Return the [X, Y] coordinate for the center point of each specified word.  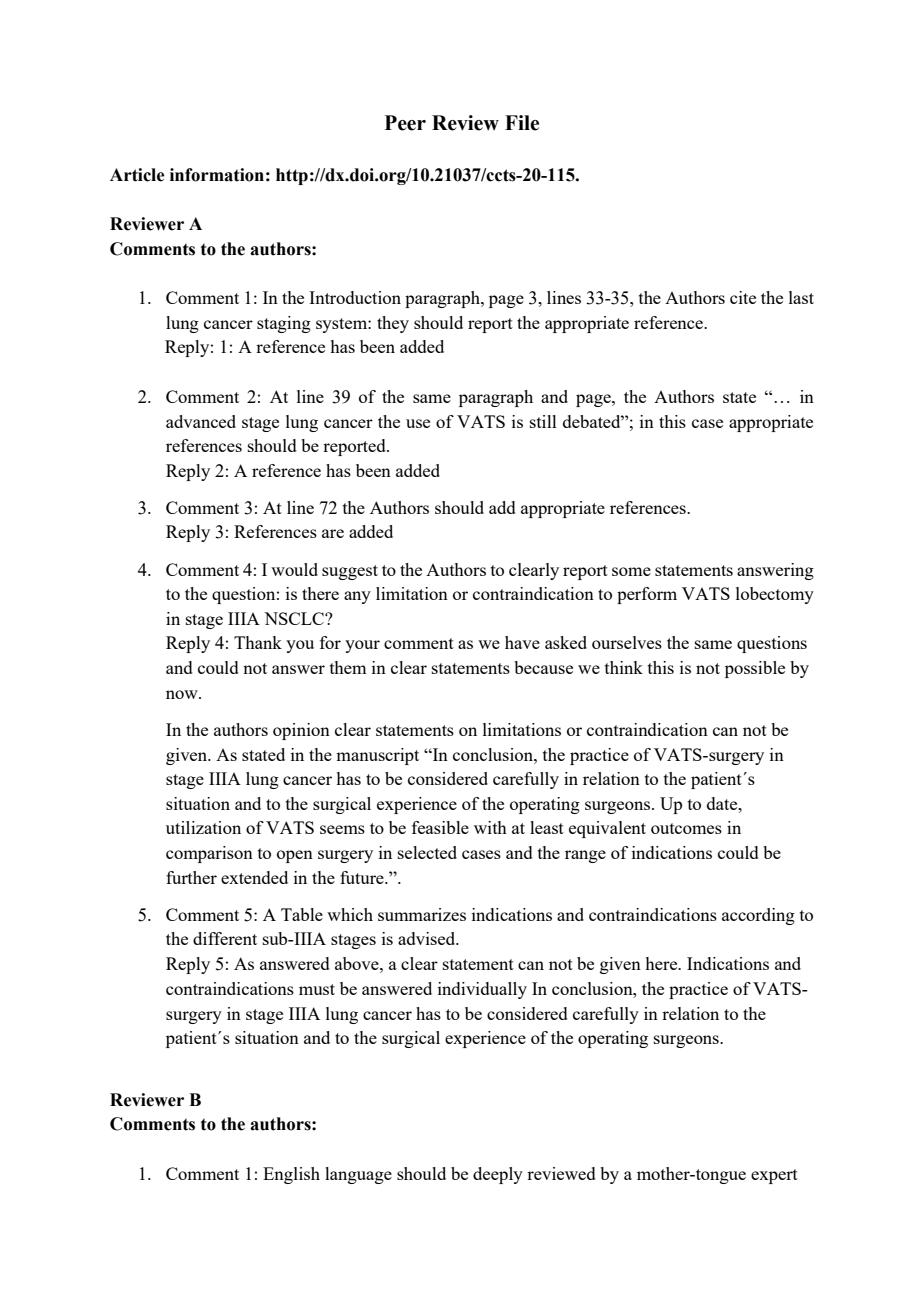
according [758, 916]
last [801, 297]
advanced [201, 421]
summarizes [422, 914]
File [522, 123]
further [191, 877]
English [291, 1175]
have [522, 642]
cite [743, 297]
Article [137, 175]
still [543, 421]
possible [755, 669]
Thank [258, 642]
